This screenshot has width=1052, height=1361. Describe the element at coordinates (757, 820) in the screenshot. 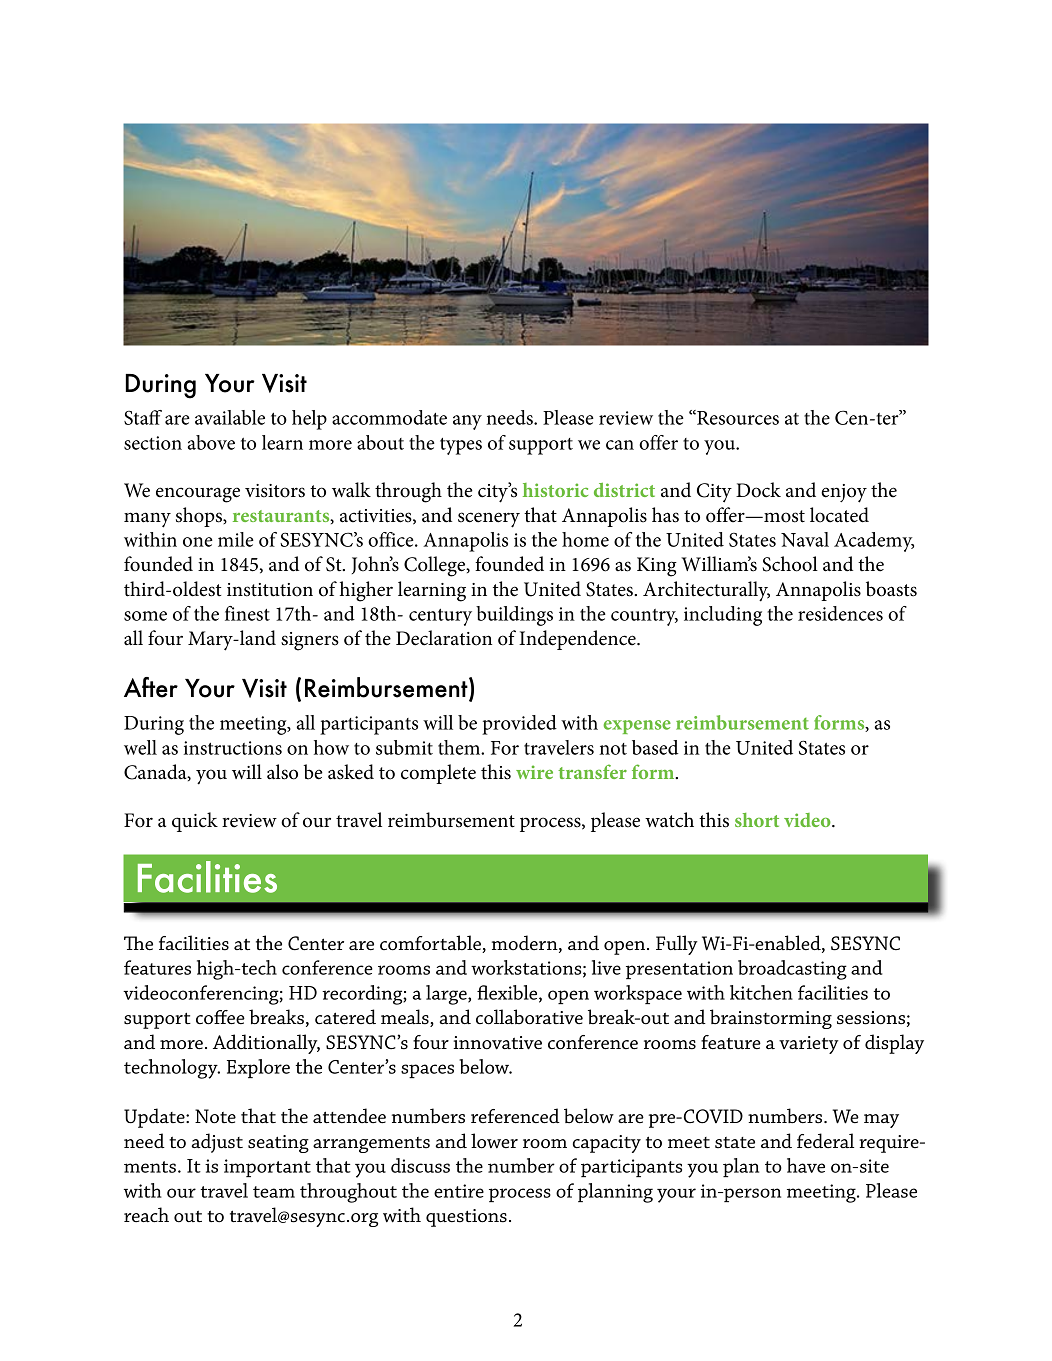

I see `short` at that location.
